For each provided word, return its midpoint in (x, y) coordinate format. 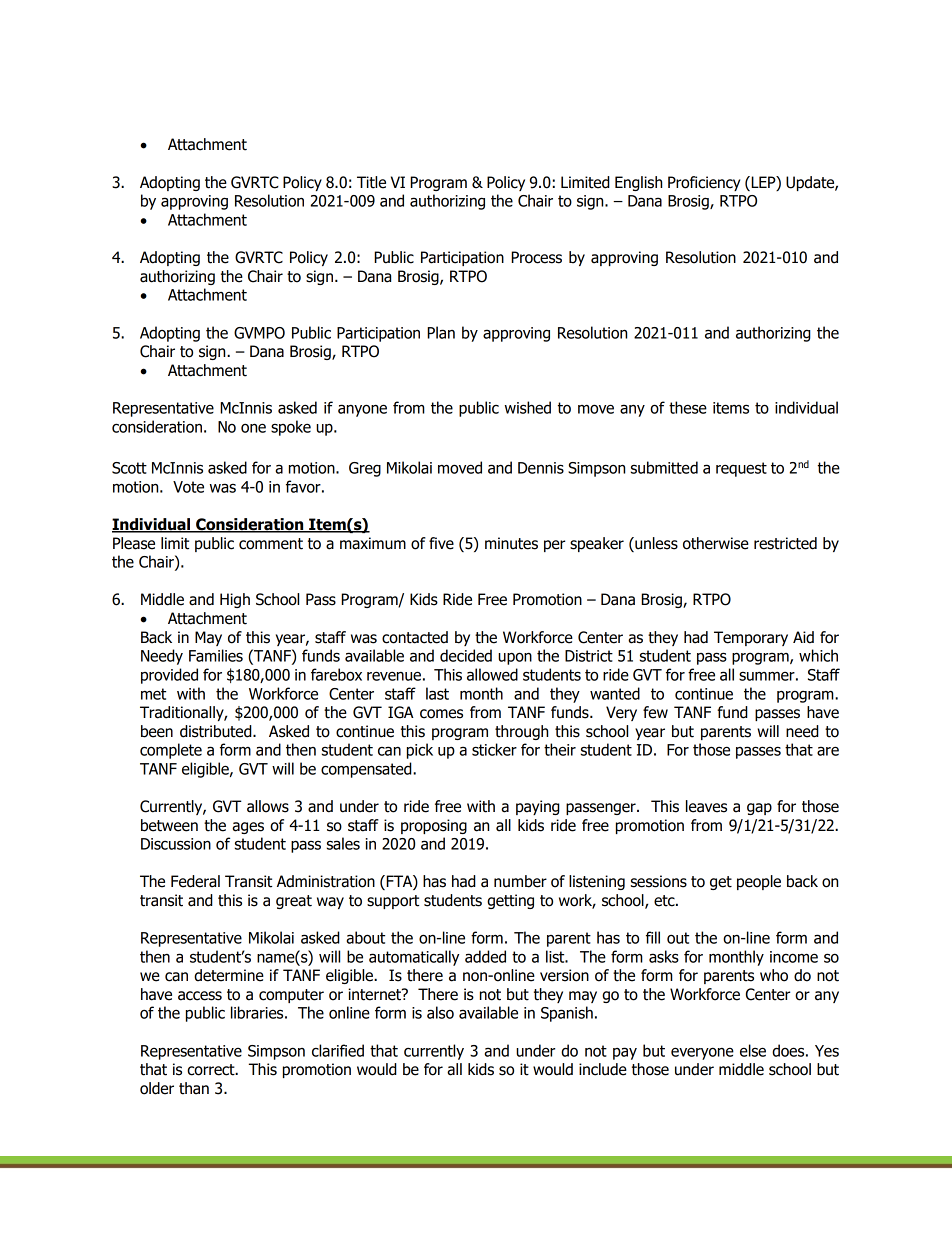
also (440, 1012)
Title (371, 182)
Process (536, 257)
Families (216, 655)
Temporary (751, 638)
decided (466, 655)
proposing (434, 826)
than (194, 1088)
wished (528, 407)
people (759, 882)
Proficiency (704, 183)
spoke (291, 428)
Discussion (176, 844)
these (688, 407)
